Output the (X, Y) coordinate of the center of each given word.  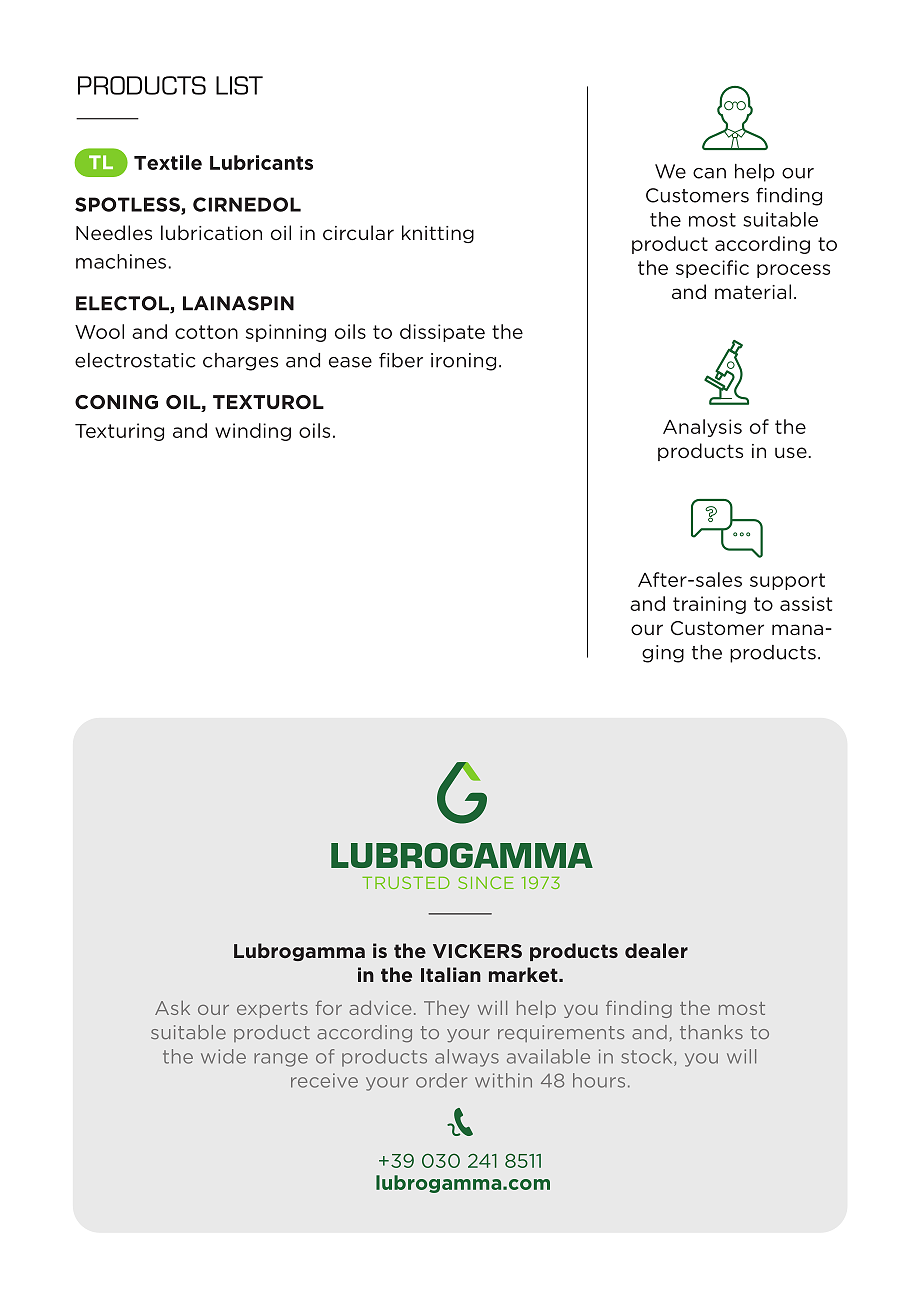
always (467, 1058)
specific (712, 269)
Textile (168, 162)
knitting (438, 234)
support (787, 581)
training (709, 605)
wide (223, 1056)
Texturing (119, 432)
